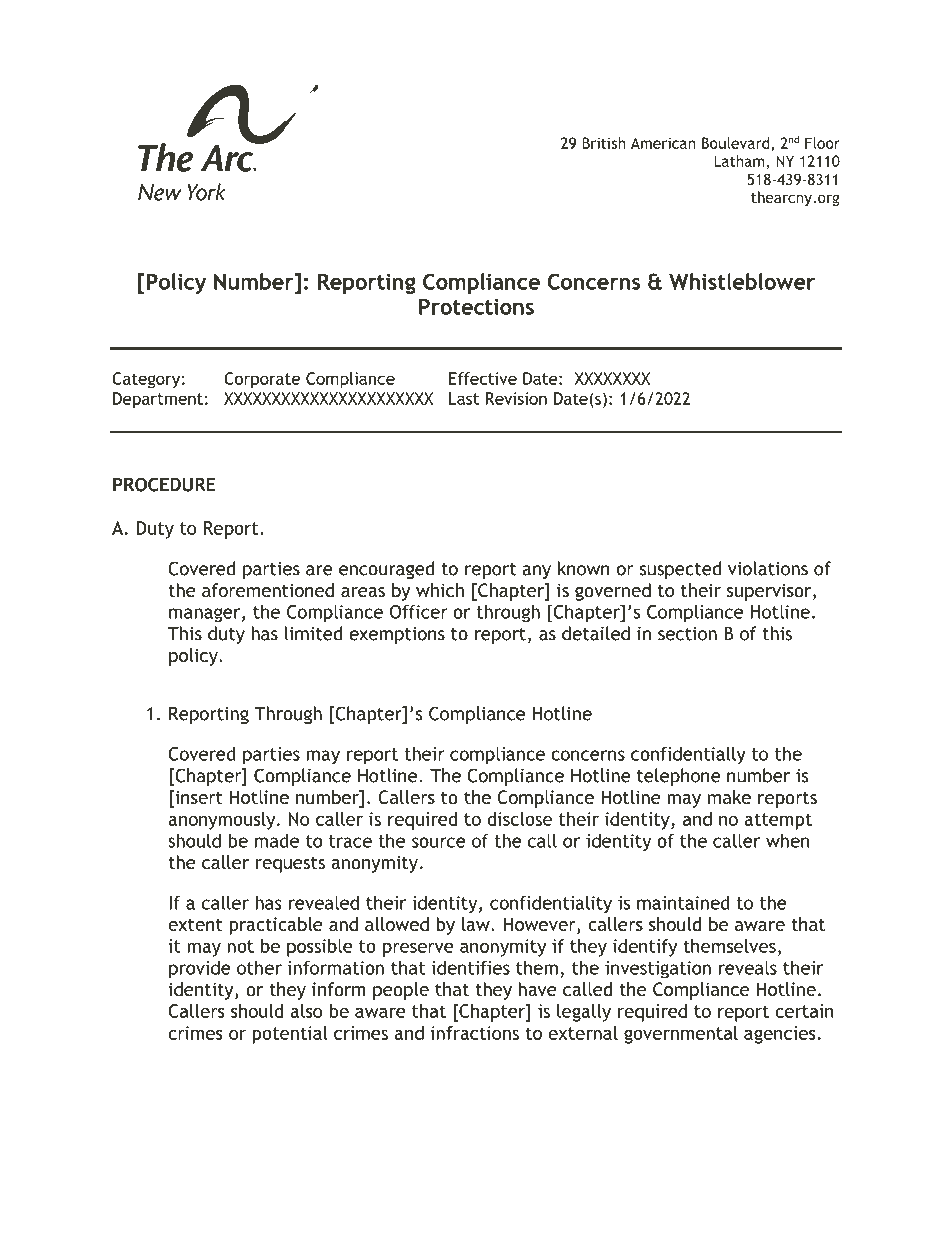 This image has height=1233, width=952. Describe the element at coordinates (739, 161) in the image. I see `Latham` at that location.
